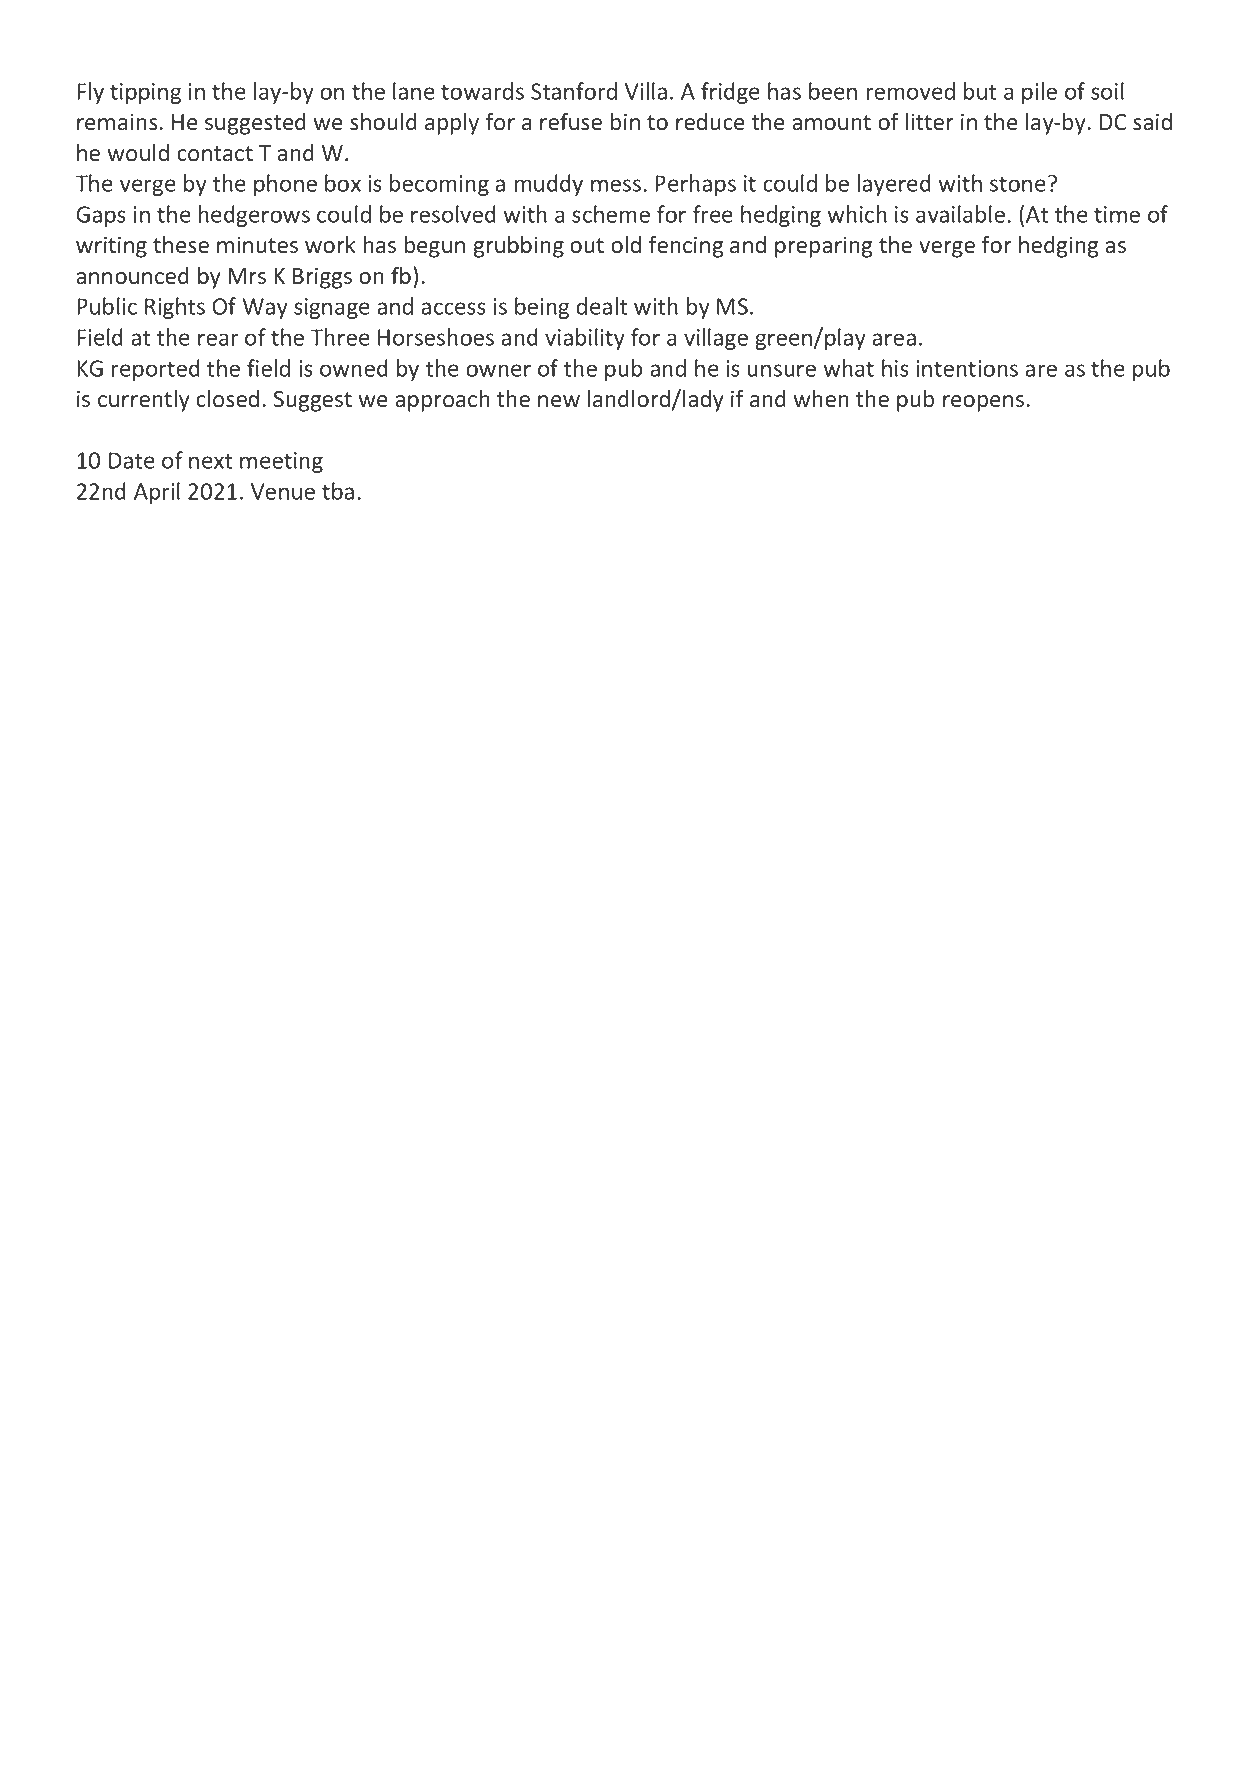  What do you see at coordinates (894, 339) in the page?
I see `area` at bounding box center [894, 339].
